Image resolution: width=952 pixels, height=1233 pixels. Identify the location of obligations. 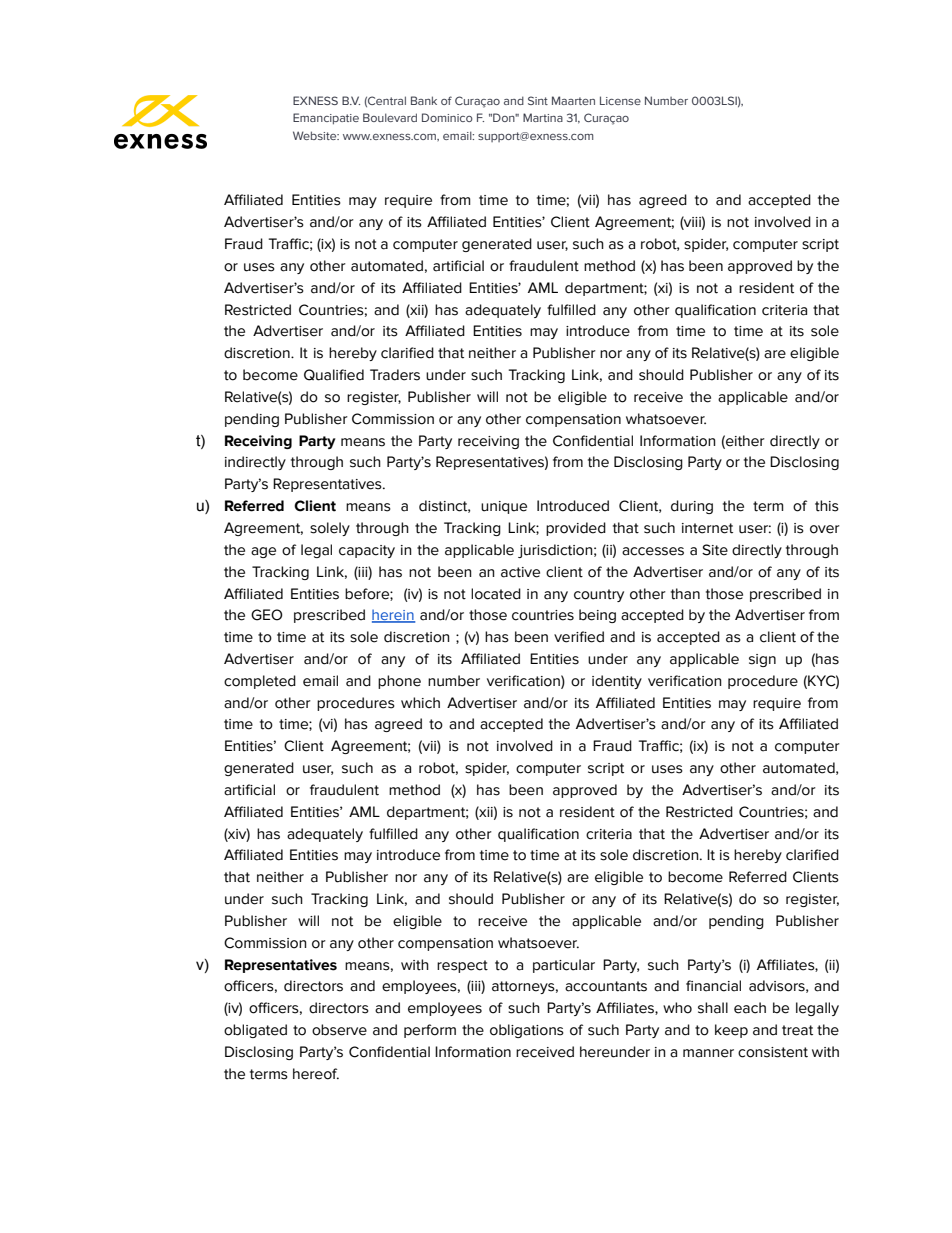
(527, 1031).
